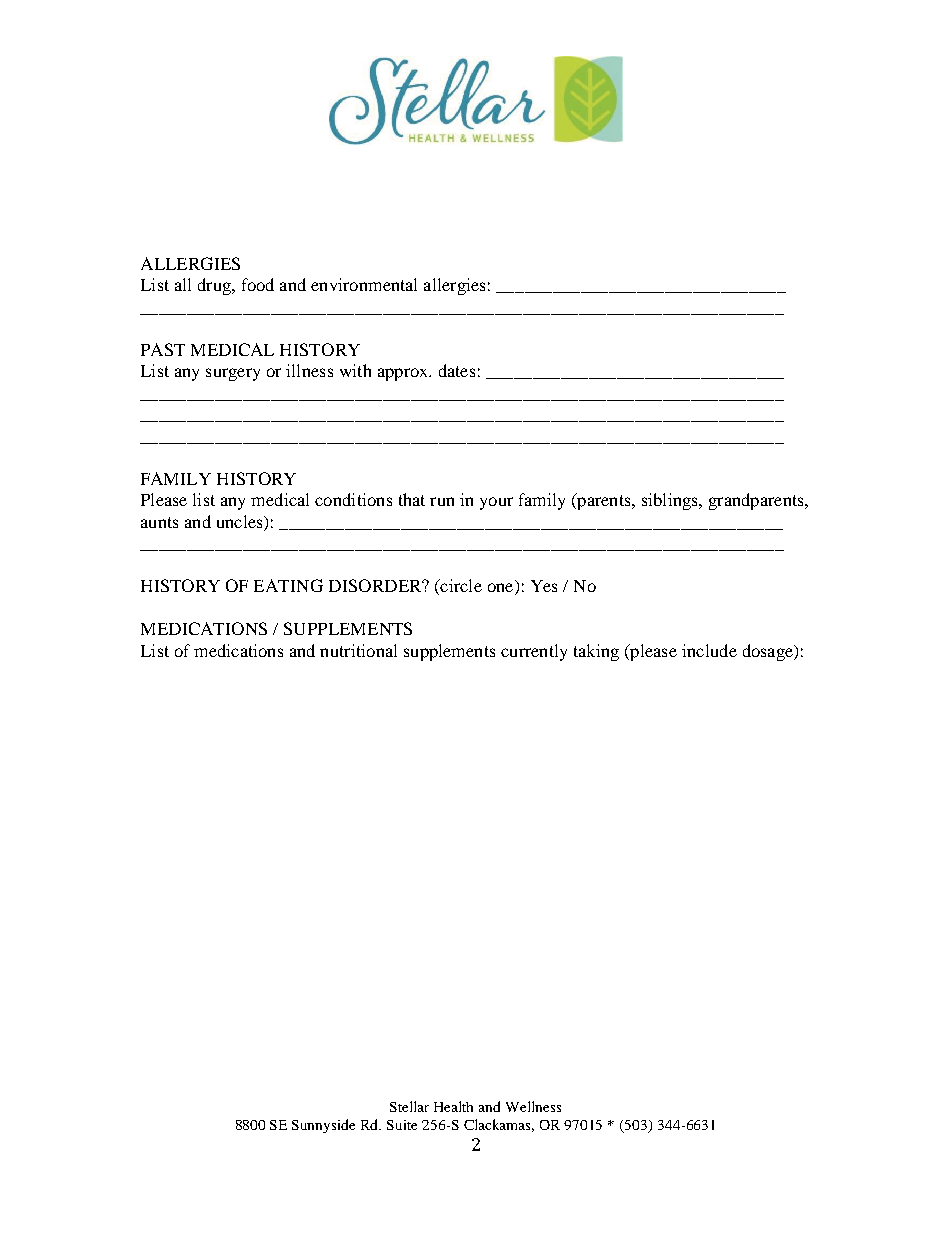  Describe the element at coordinates (533, 1106) in the screenshot. I see `Wellness` at that location.
